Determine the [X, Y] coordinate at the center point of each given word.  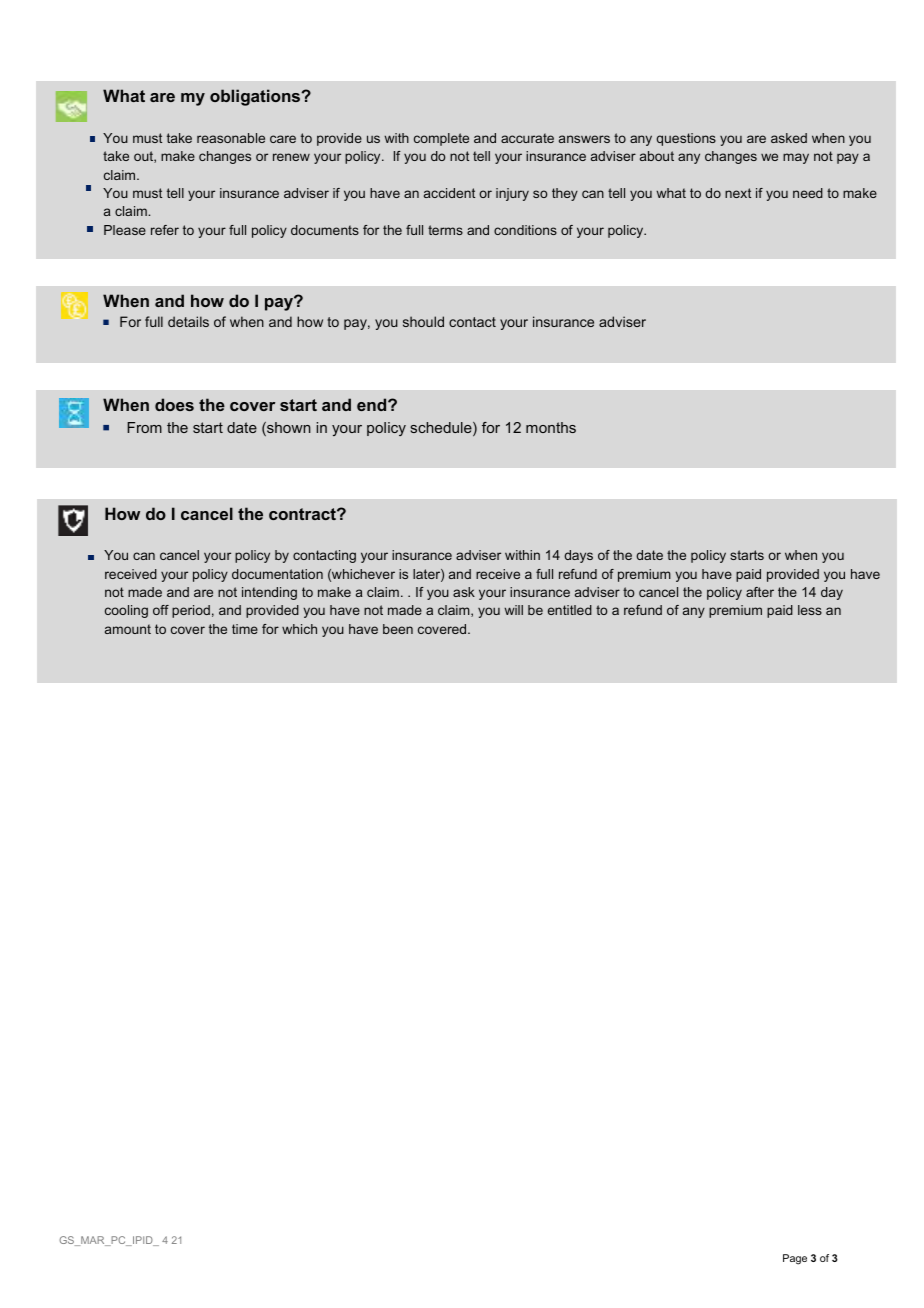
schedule [442, 429]
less [810, 610]
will [513, 610]
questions [686, 139]
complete [441, 139]
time [245, 629]
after [760, 592]
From [144, 427]
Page [795, 1259]
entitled [570, 610]
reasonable [231, 138]
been [398, 629]
